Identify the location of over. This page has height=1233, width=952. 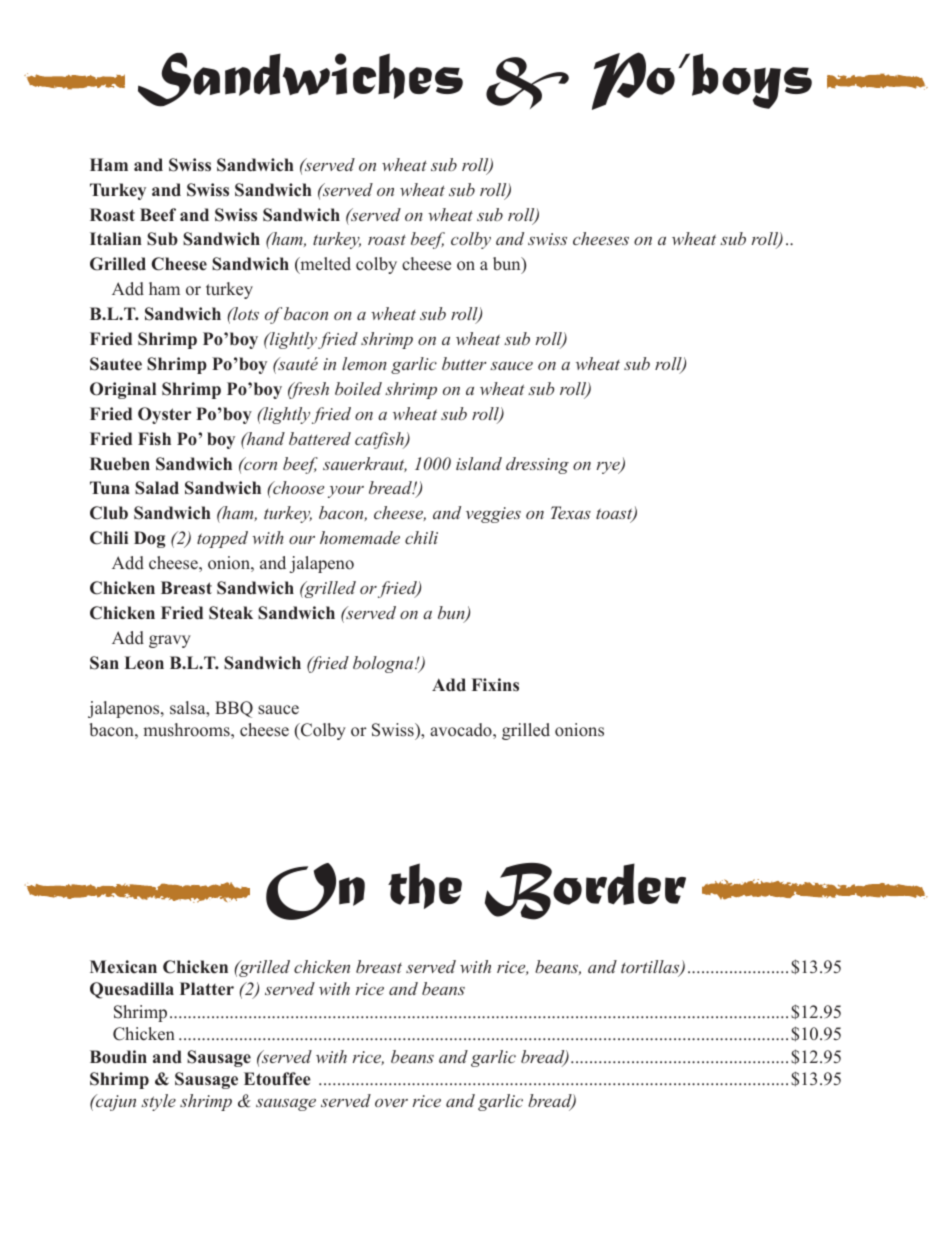
(391, 1103).
